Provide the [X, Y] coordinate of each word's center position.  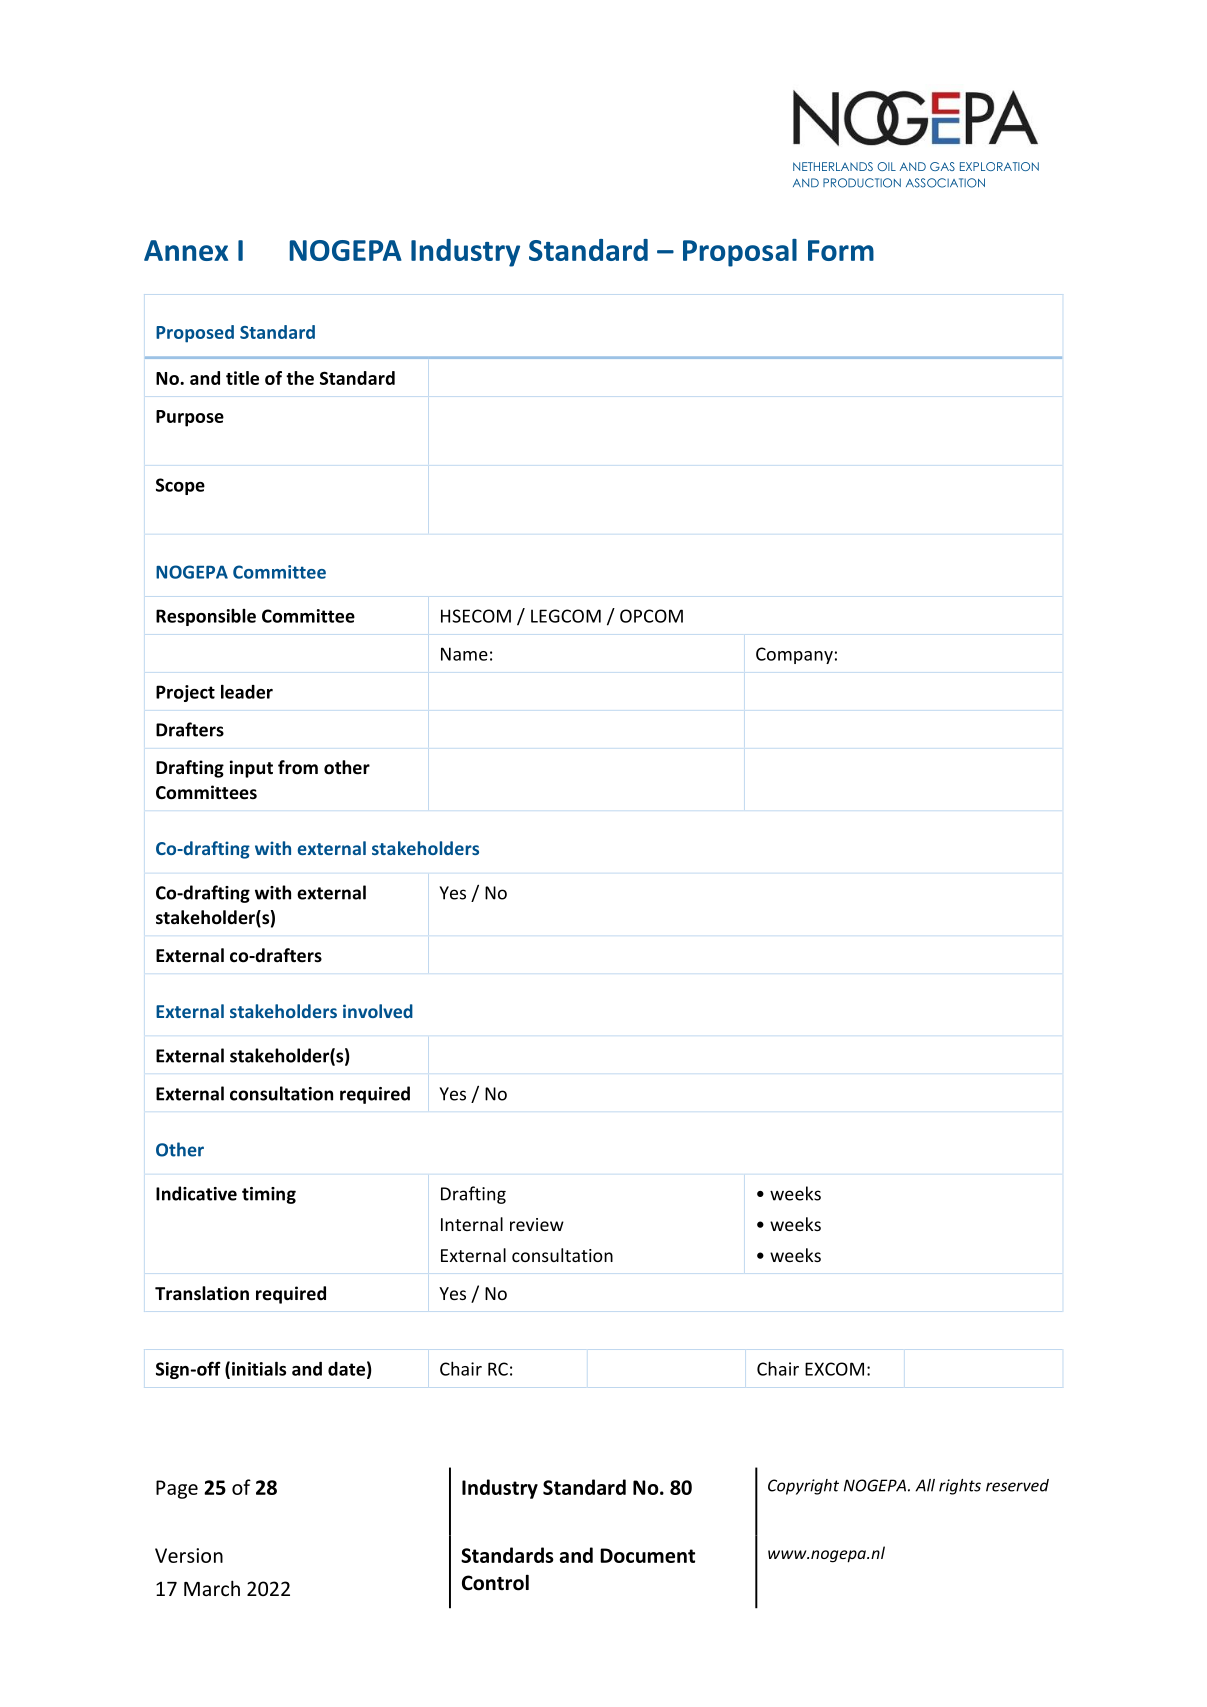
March [212, 1588]
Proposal [740, 253]
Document [647, 1555]
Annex [186, 250]
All [925, 1485]
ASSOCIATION [945, 183]
